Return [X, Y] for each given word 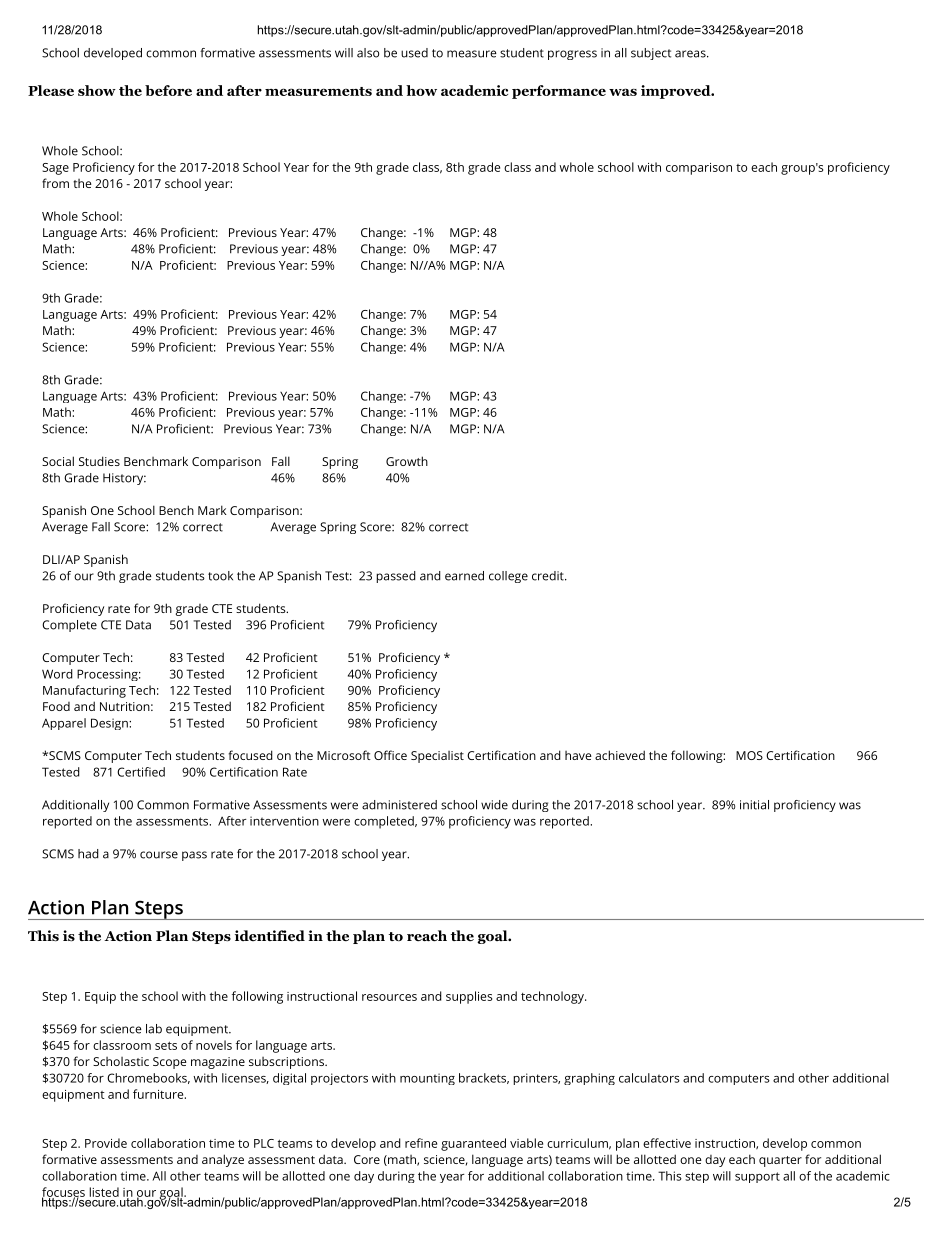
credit [549, 576]
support [757, 1177]
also [368, 53]
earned [464, 576]
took [220, 576]
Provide [106, 1143]
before [168, 90]
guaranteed [473, 1144]
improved [676, 92]
